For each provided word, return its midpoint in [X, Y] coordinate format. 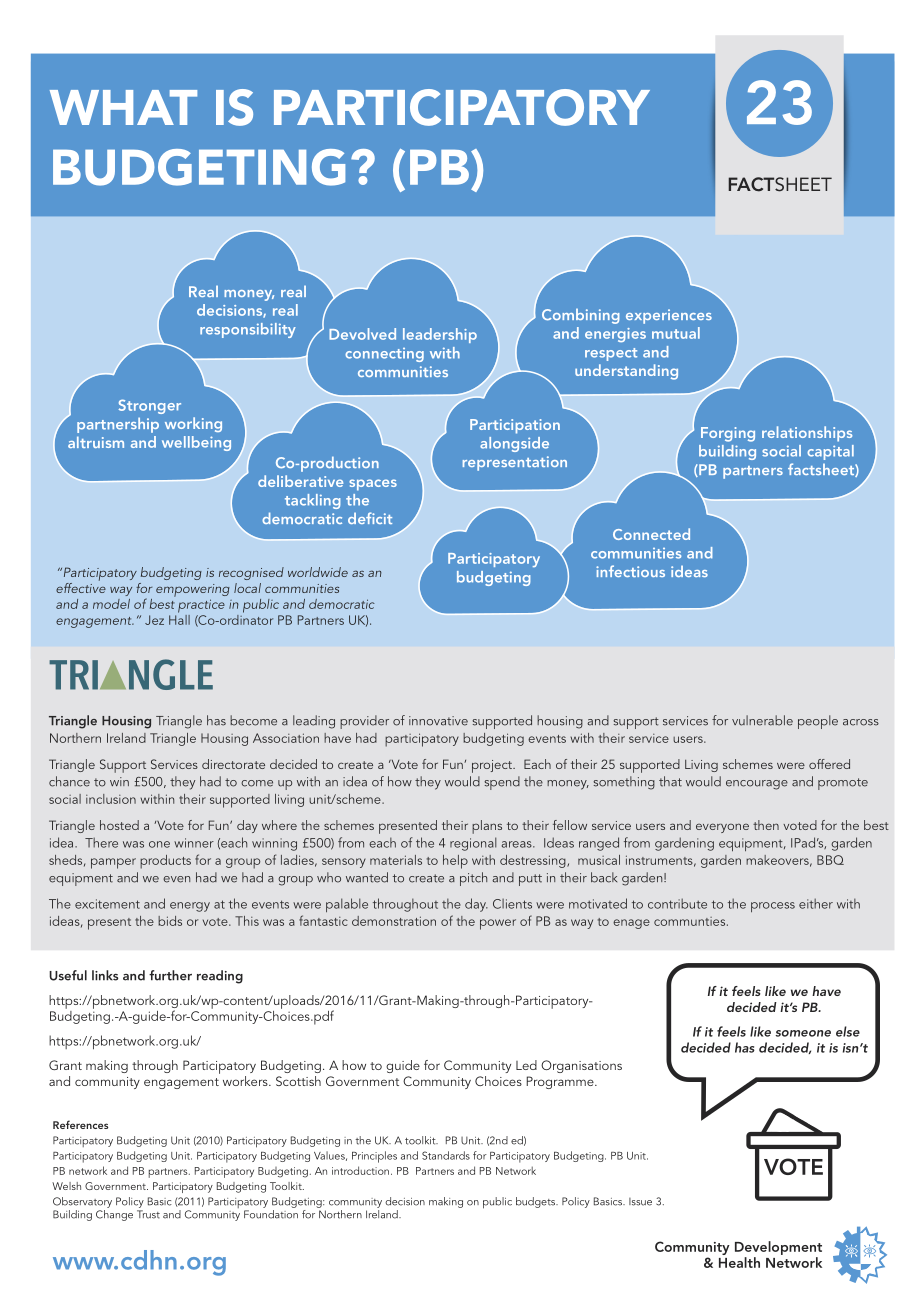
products [165, 862]
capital [830, 452]
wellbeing [196, 443]
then [766, 825]
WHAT [123, 107]
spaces [373, 485]
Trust [148, 1214]
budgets [537, 1202]
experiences [669, 316]
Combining [581, 316]
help [455, 862]
